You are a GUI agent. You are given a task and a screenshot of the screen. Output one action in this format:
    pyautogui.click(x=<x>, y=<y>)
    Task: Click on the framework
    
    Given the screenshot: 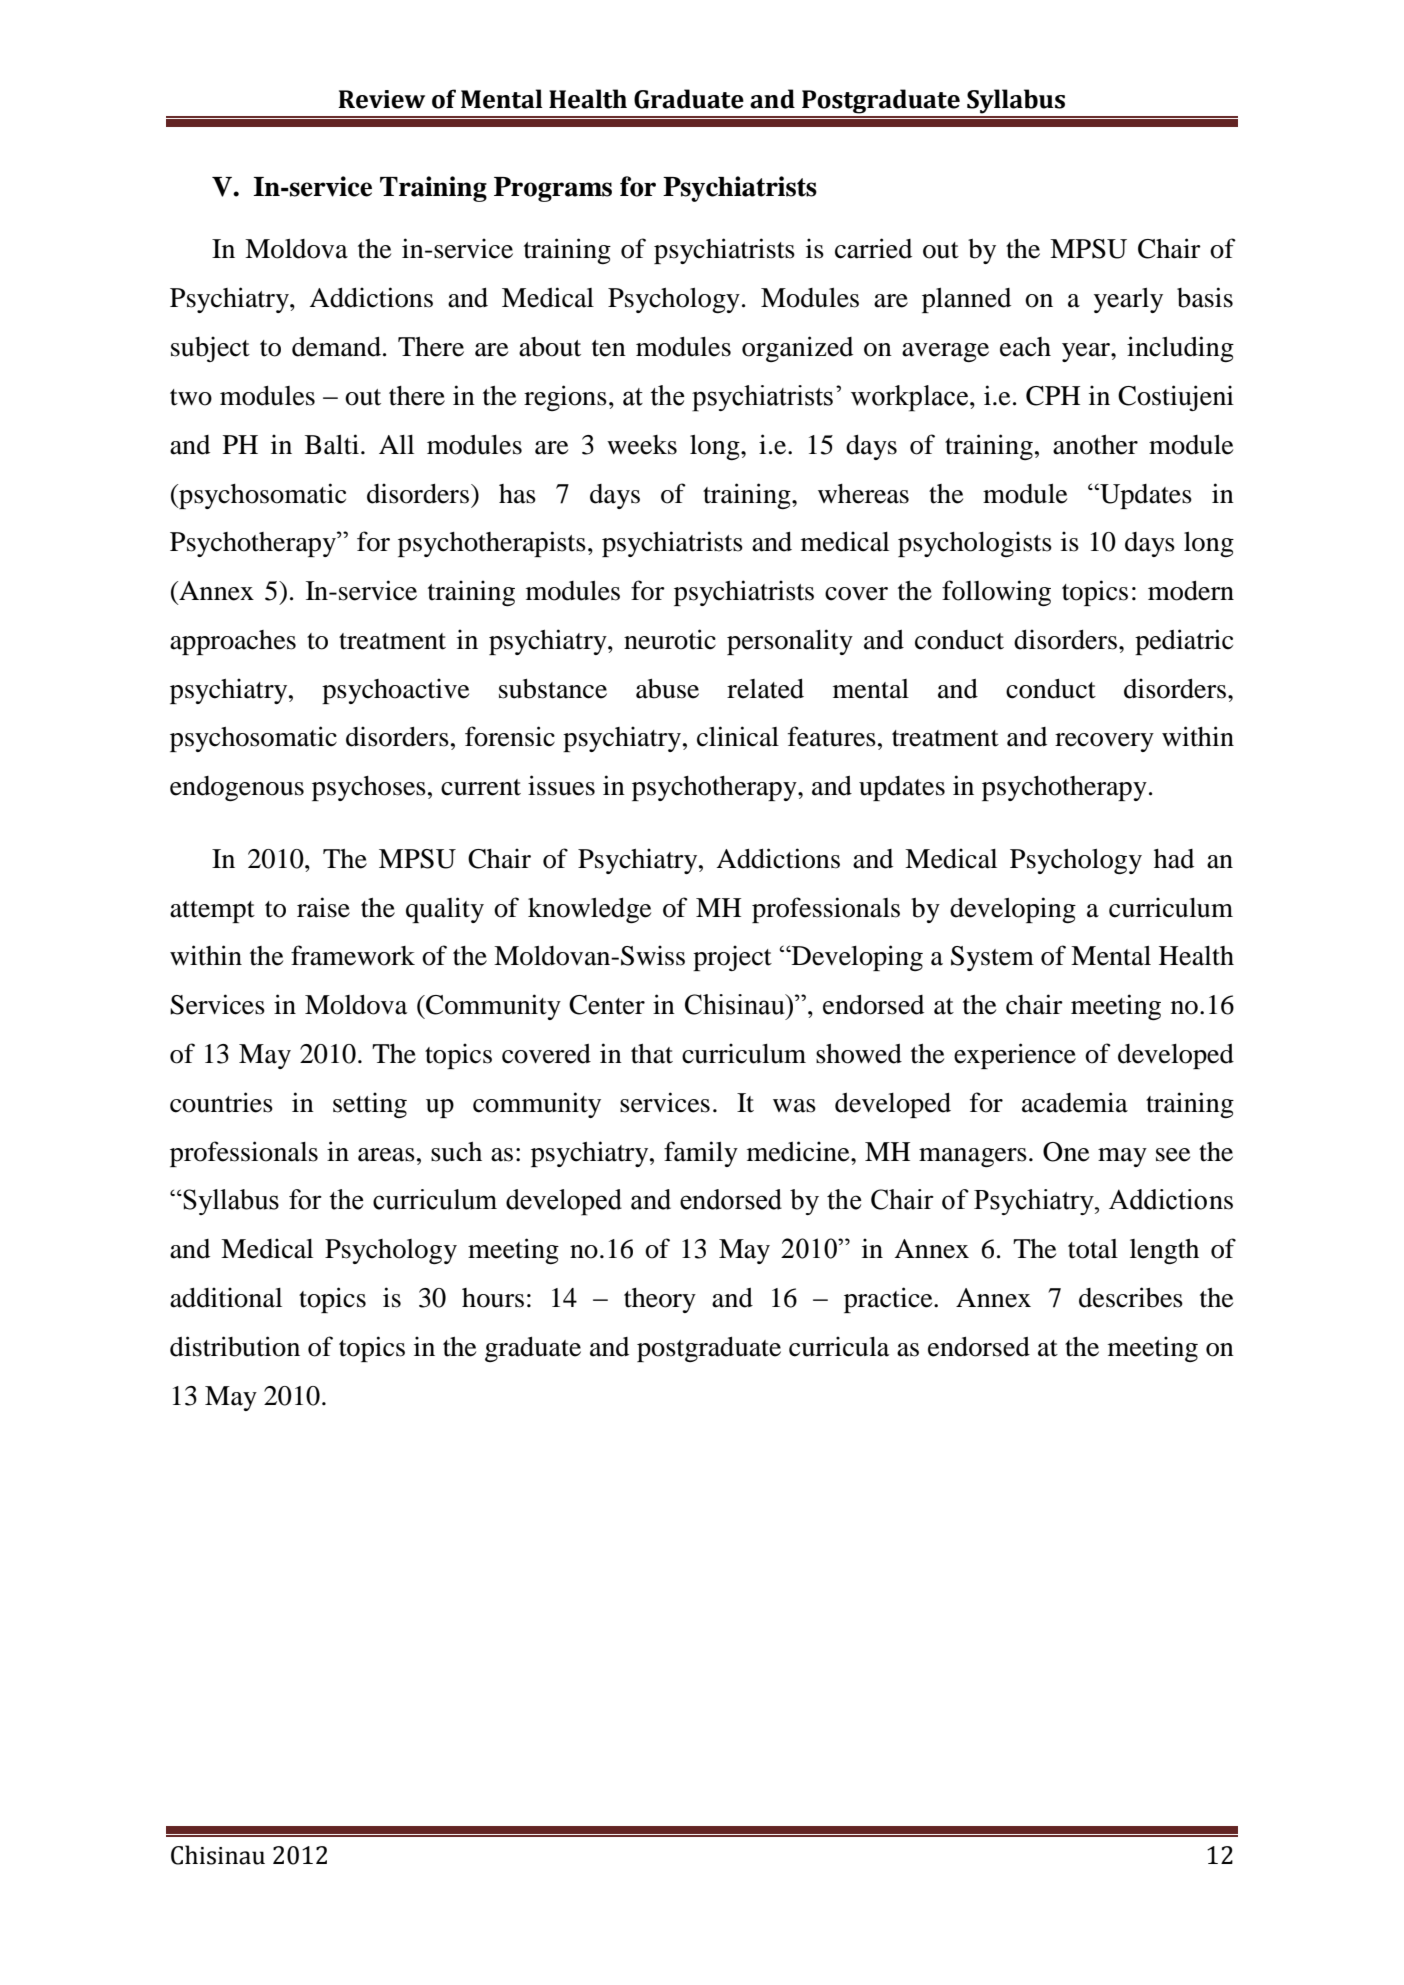 What is the action you would take?
    pyautogui.click(x=353, y=955)
